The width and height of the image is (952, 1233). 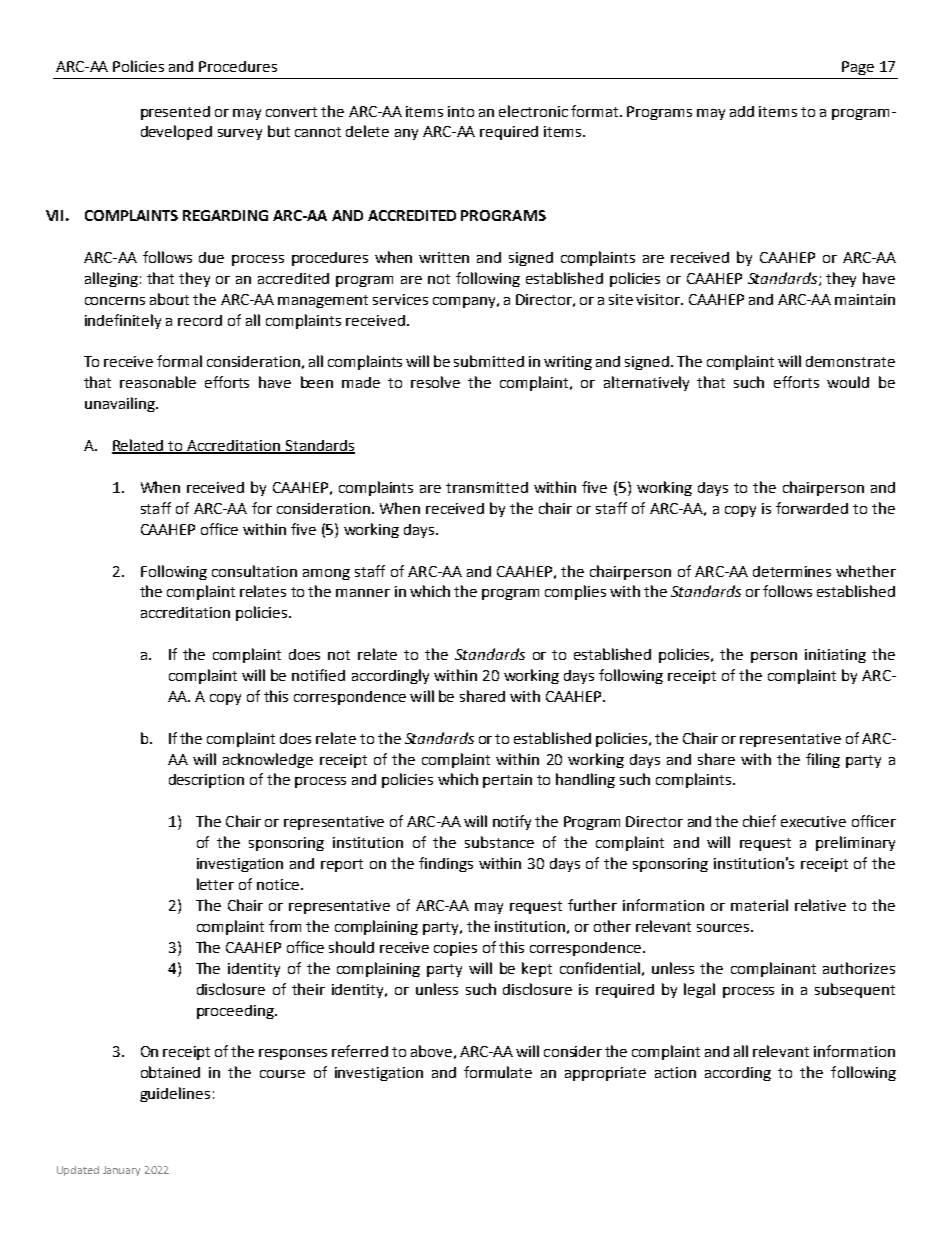 I want to click on determines, so click(x=792, y=571).
